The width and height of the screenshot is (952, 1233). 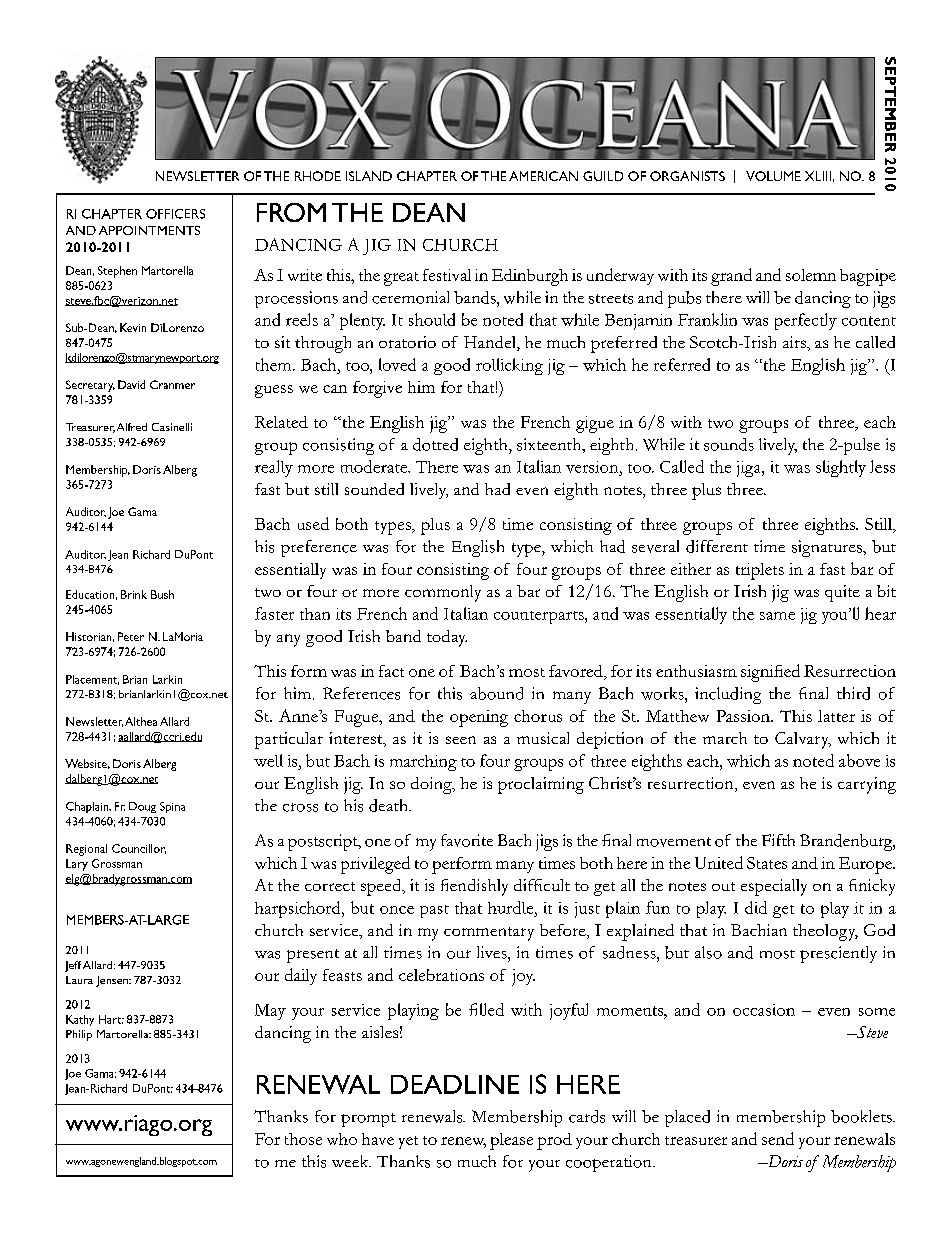 What do you see at coordinates (774, 887) in the screenshot?
I see `especially` at bounding box center [774, 887].
